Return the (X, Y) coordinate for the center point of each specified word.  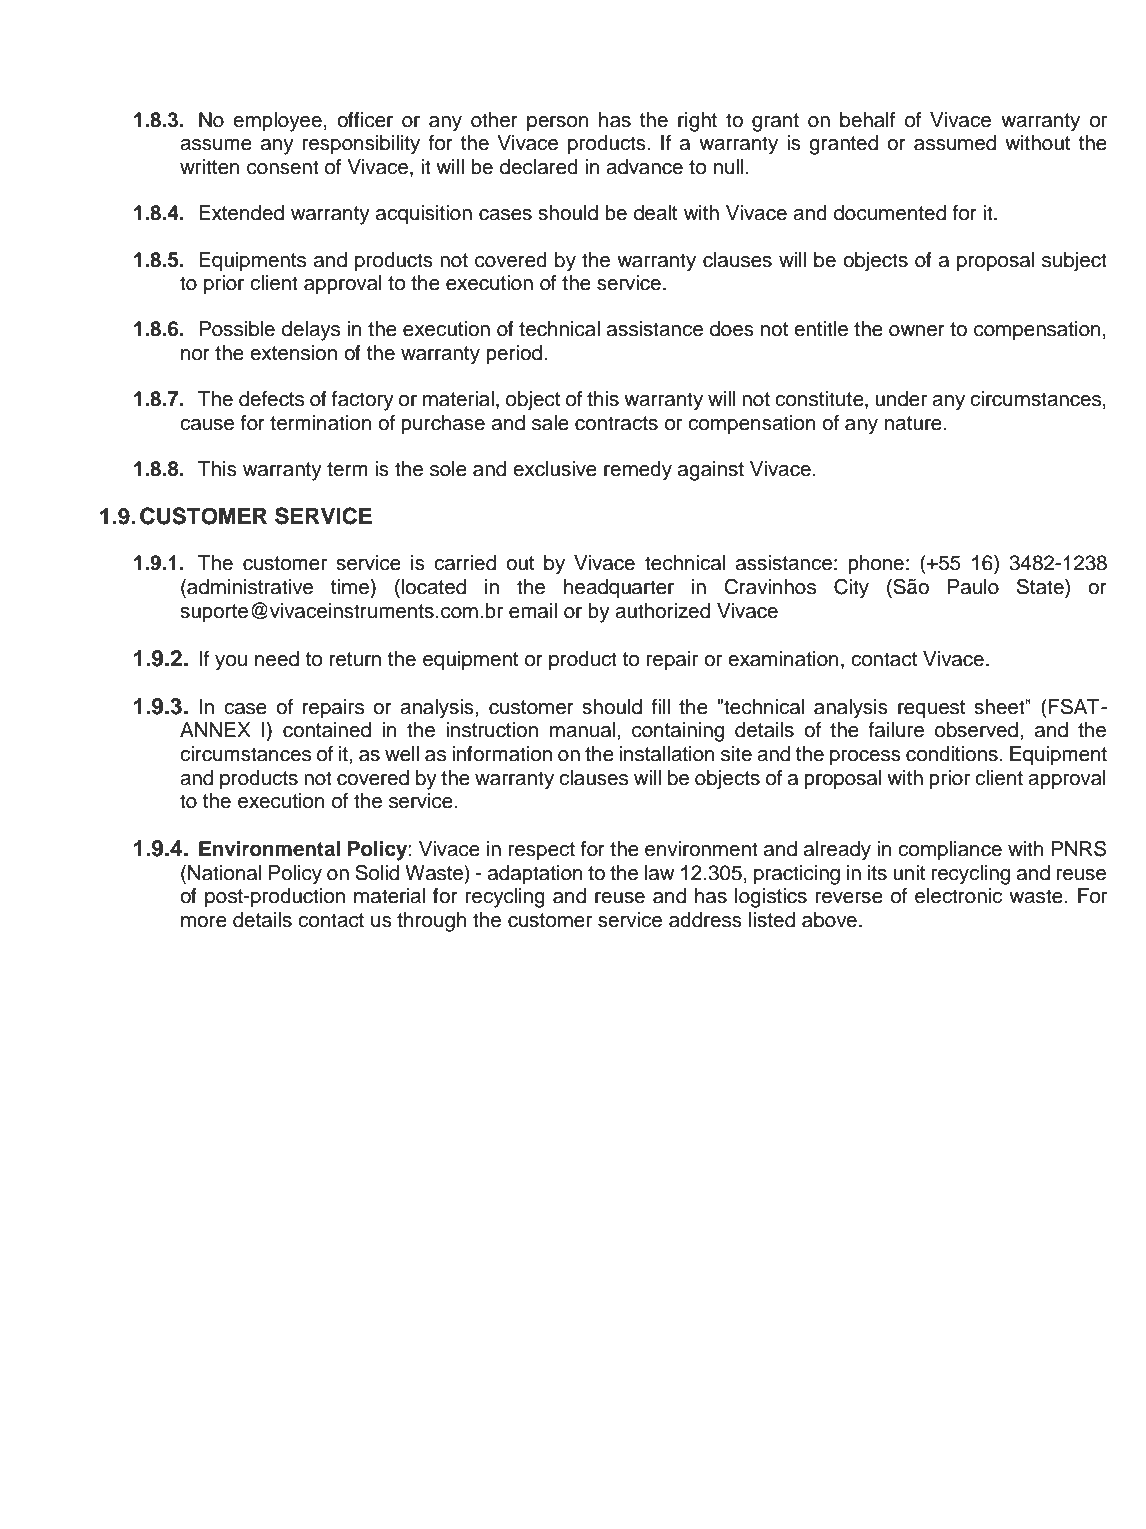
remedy (638, 471)
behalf (867, 120)
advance (644, 167)
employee (277, 122)
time (351, 588)
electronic (958, 896)
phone (876, 565)
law (660, 873)
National (224, 873)
